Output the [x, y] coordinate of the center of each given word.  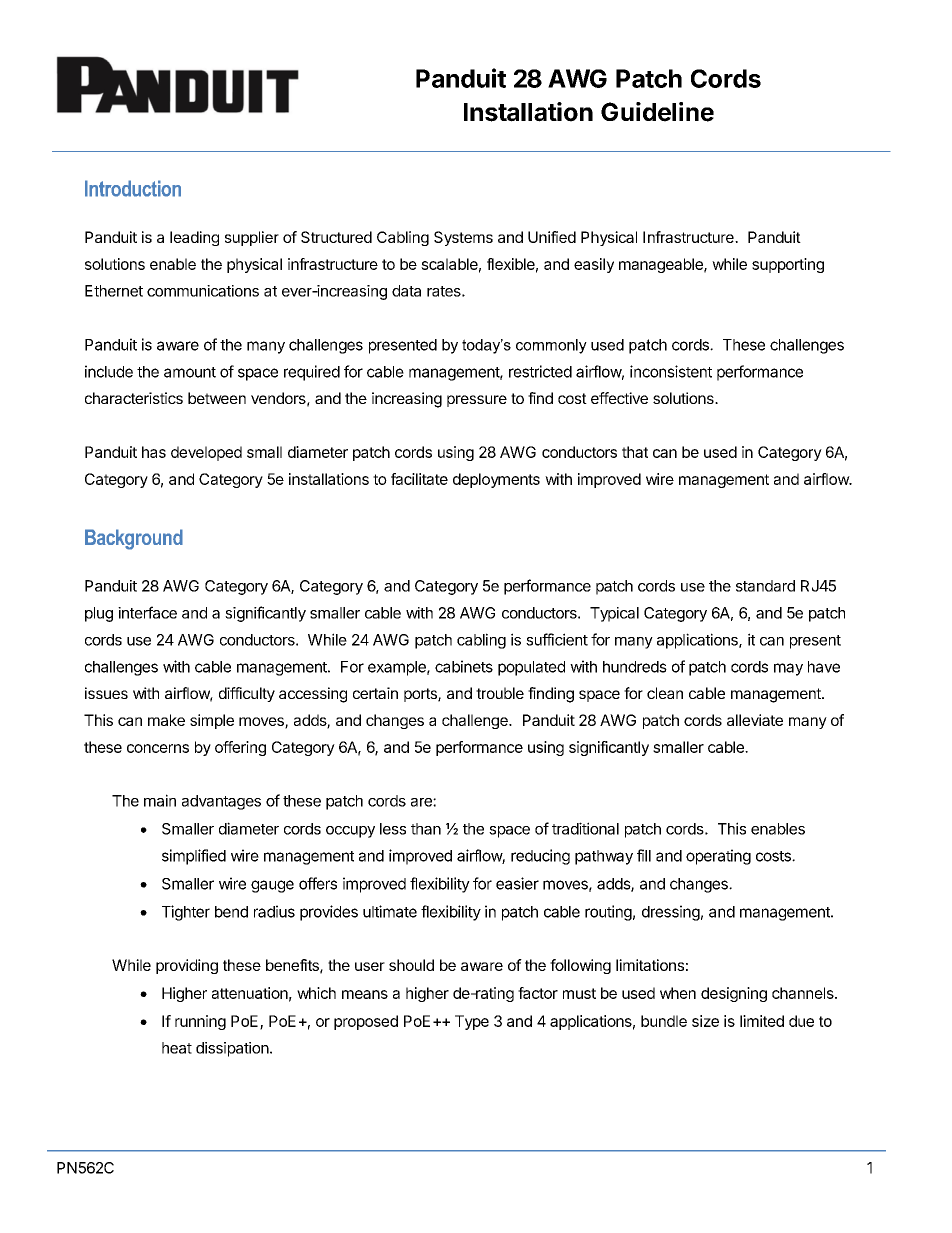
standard [765, 586]
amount [190, 372]
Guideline [657, 112]
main [160, 800]
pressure [477, 401]
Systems [463, 238]
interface [147, 612]
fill [644, 855]
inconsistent [671, 371]
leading [194, 238]
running [200, 1022]
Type [472, 1022]
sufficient [557, 639]
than [426, 829]
